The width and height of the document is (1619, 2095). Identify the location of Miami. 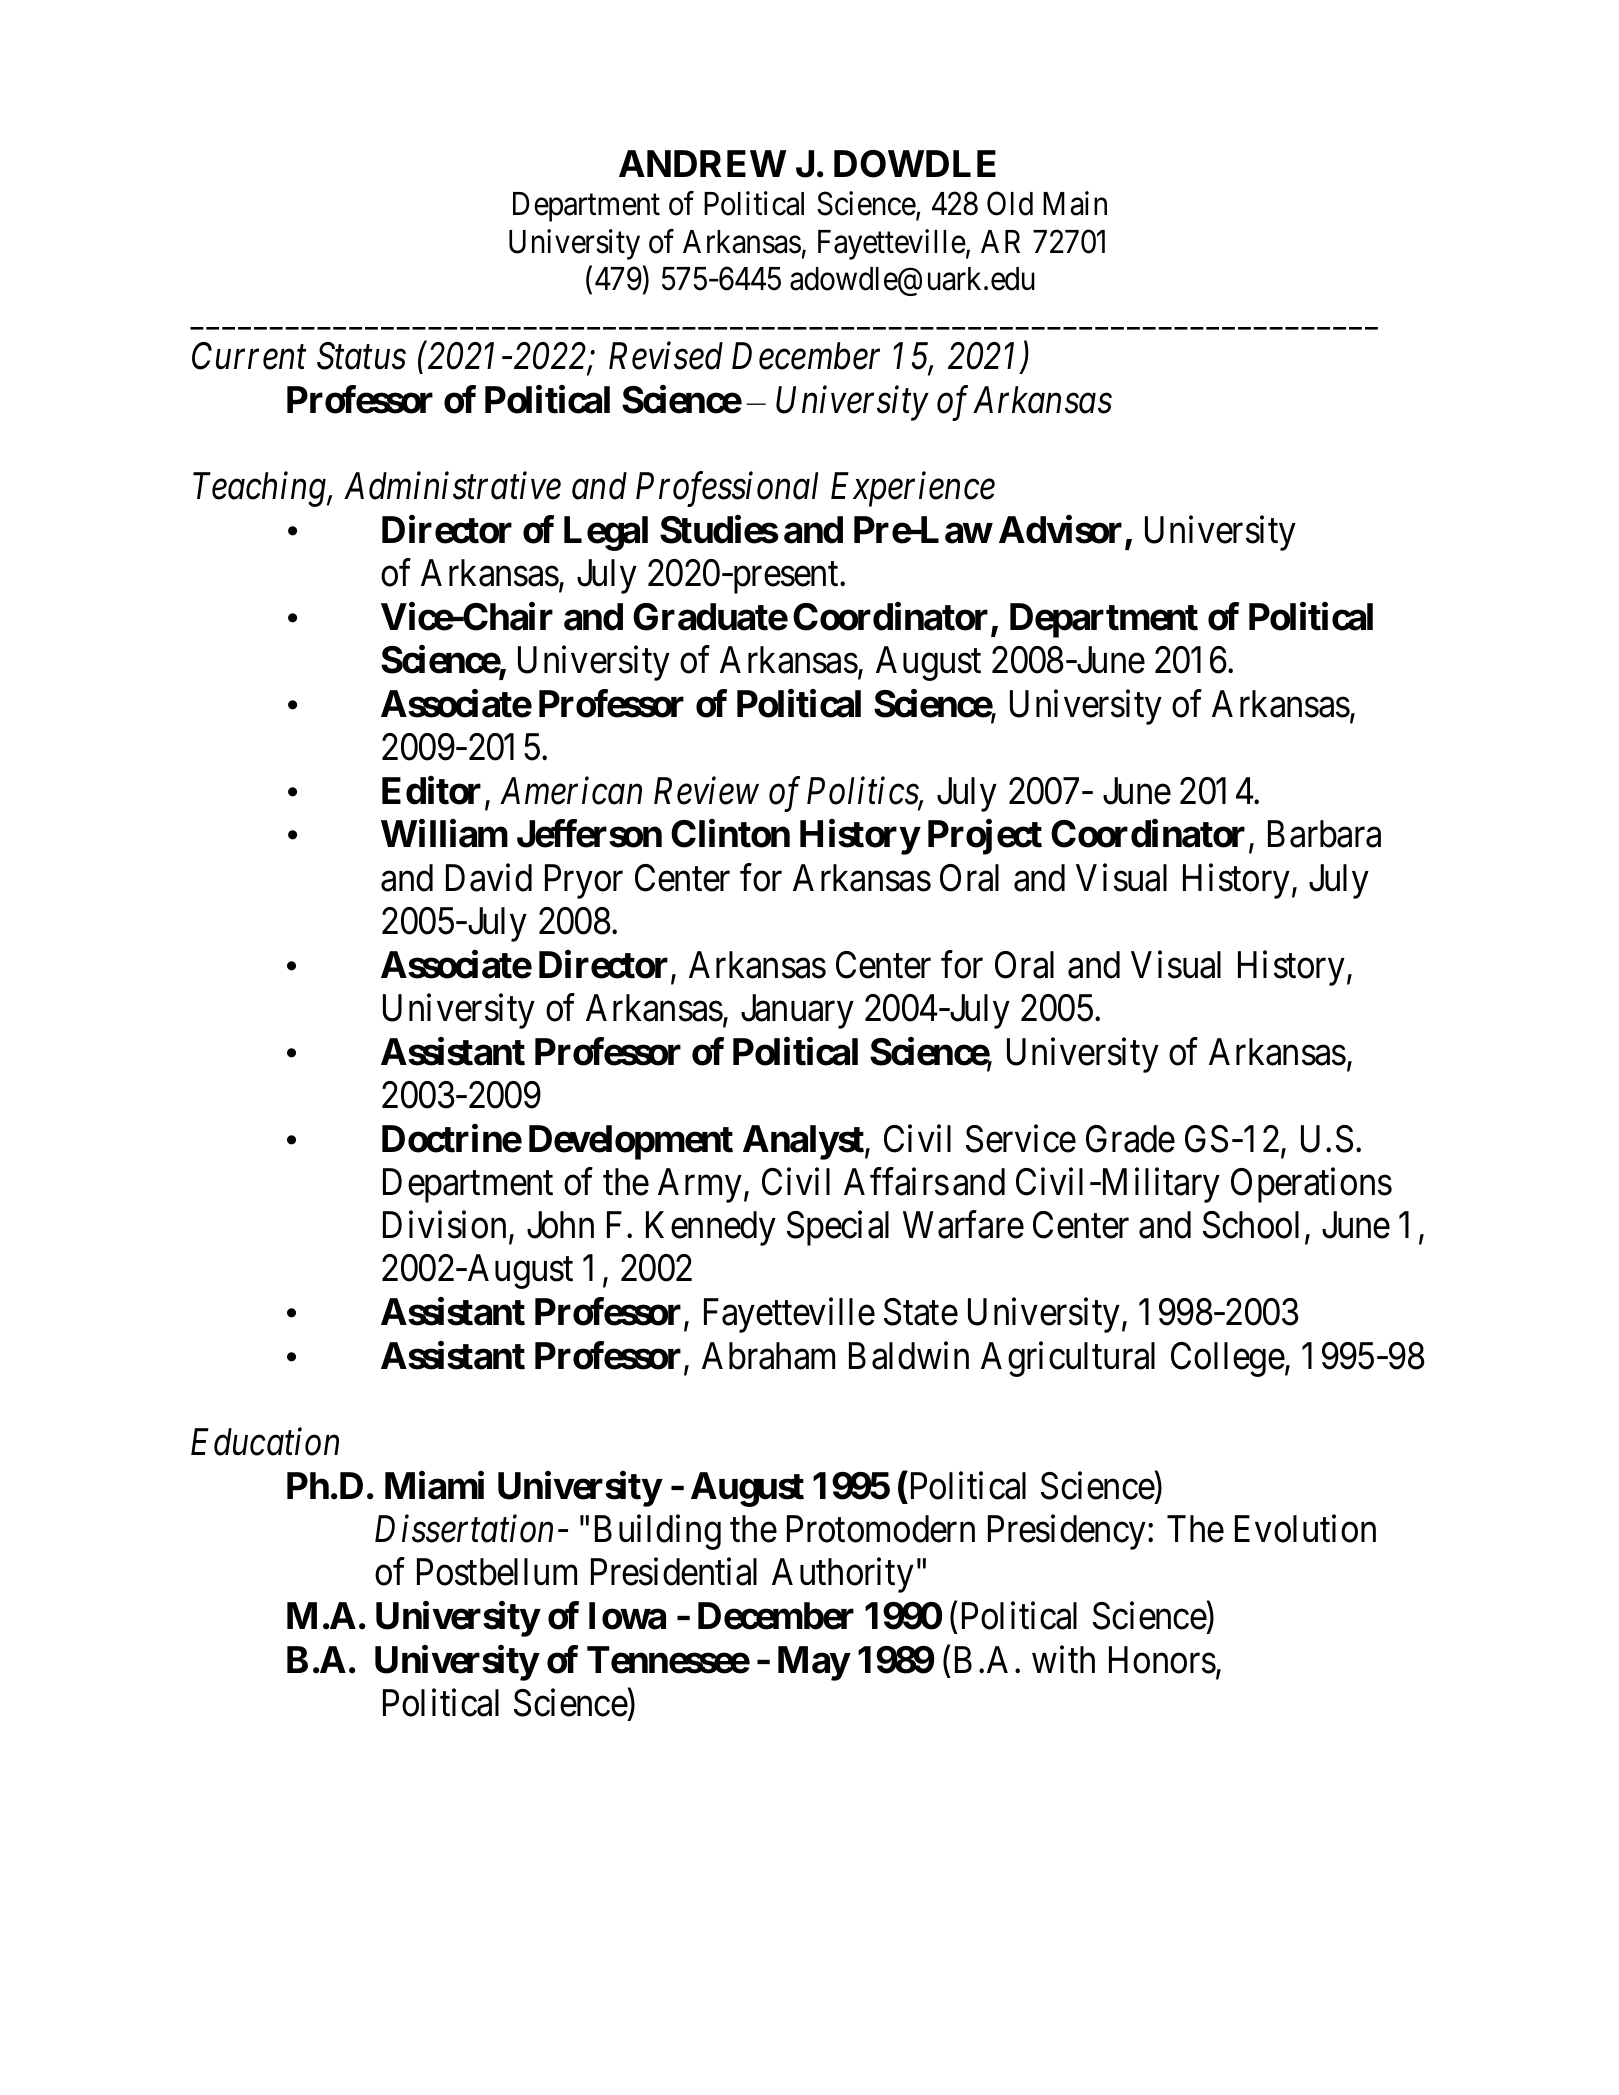
(434, 1486).
